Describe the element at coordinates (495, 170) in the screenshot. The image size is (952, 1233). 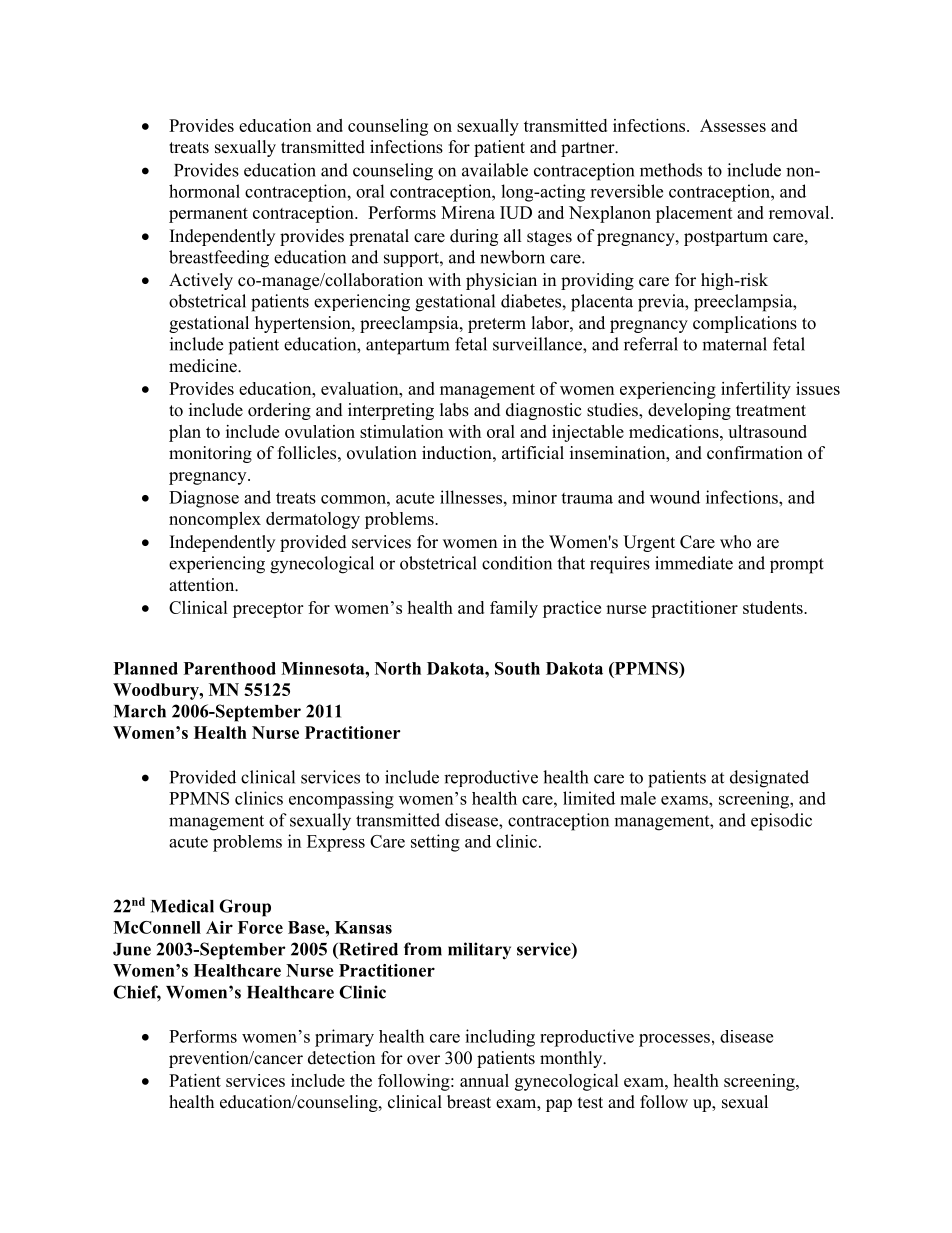
I see `available` at that location.
